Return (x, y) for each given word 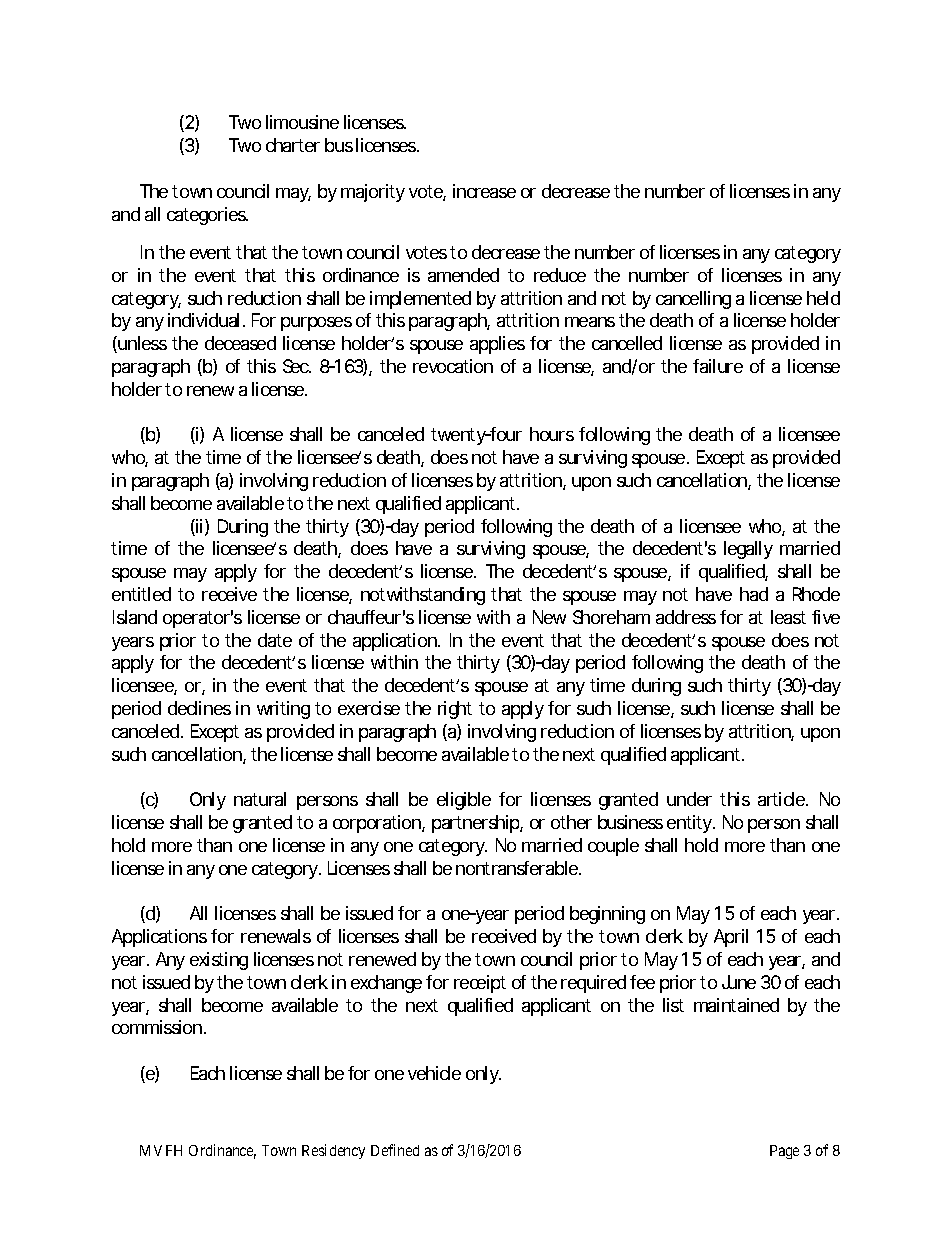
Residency (333, 1151)
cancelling (693, 300)
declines (199, 708)
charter (293, 145)
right (455, 710)
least (788, 617)
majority (373, 193)
